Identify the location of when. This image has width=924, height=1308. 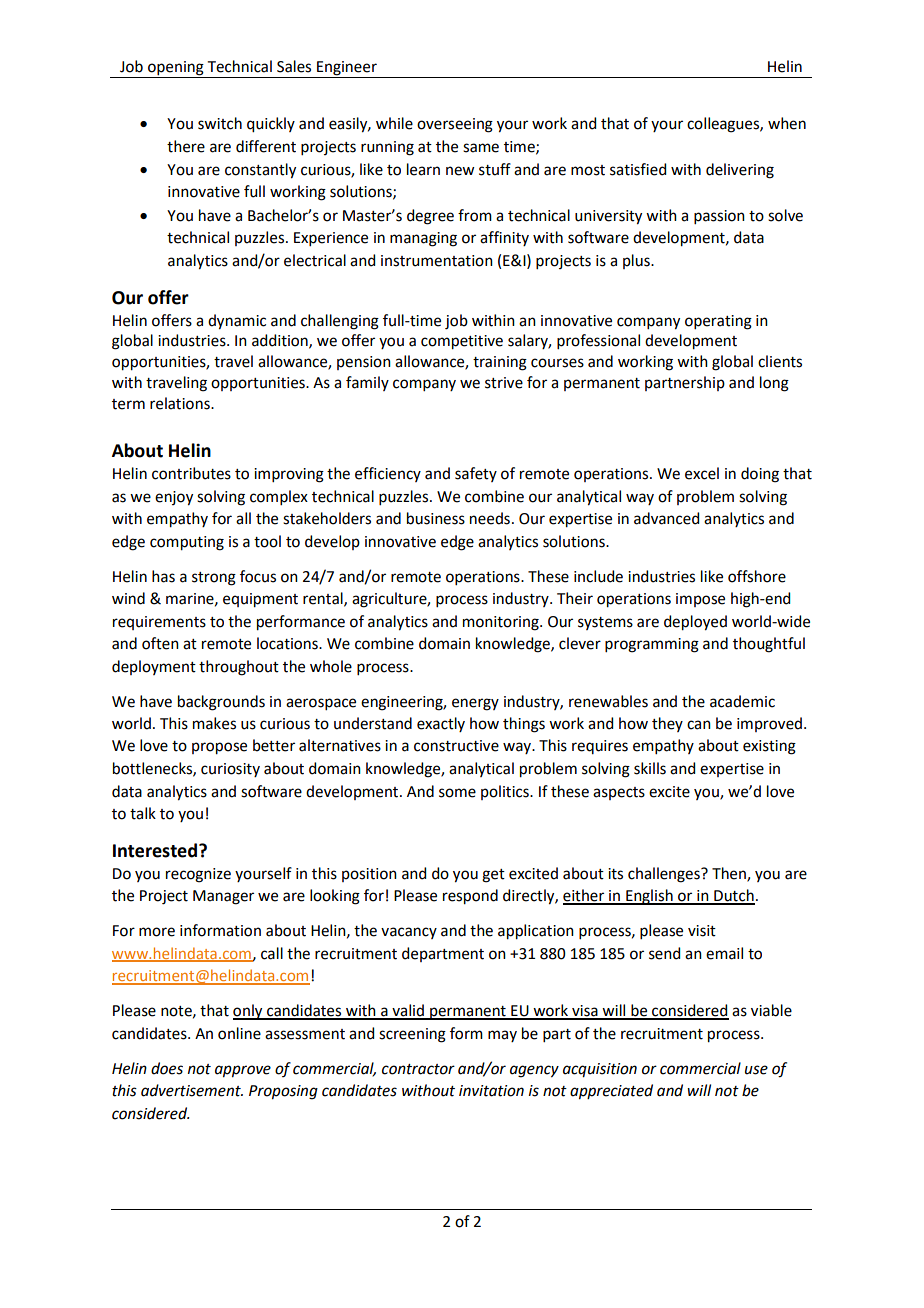
(787, 123).
